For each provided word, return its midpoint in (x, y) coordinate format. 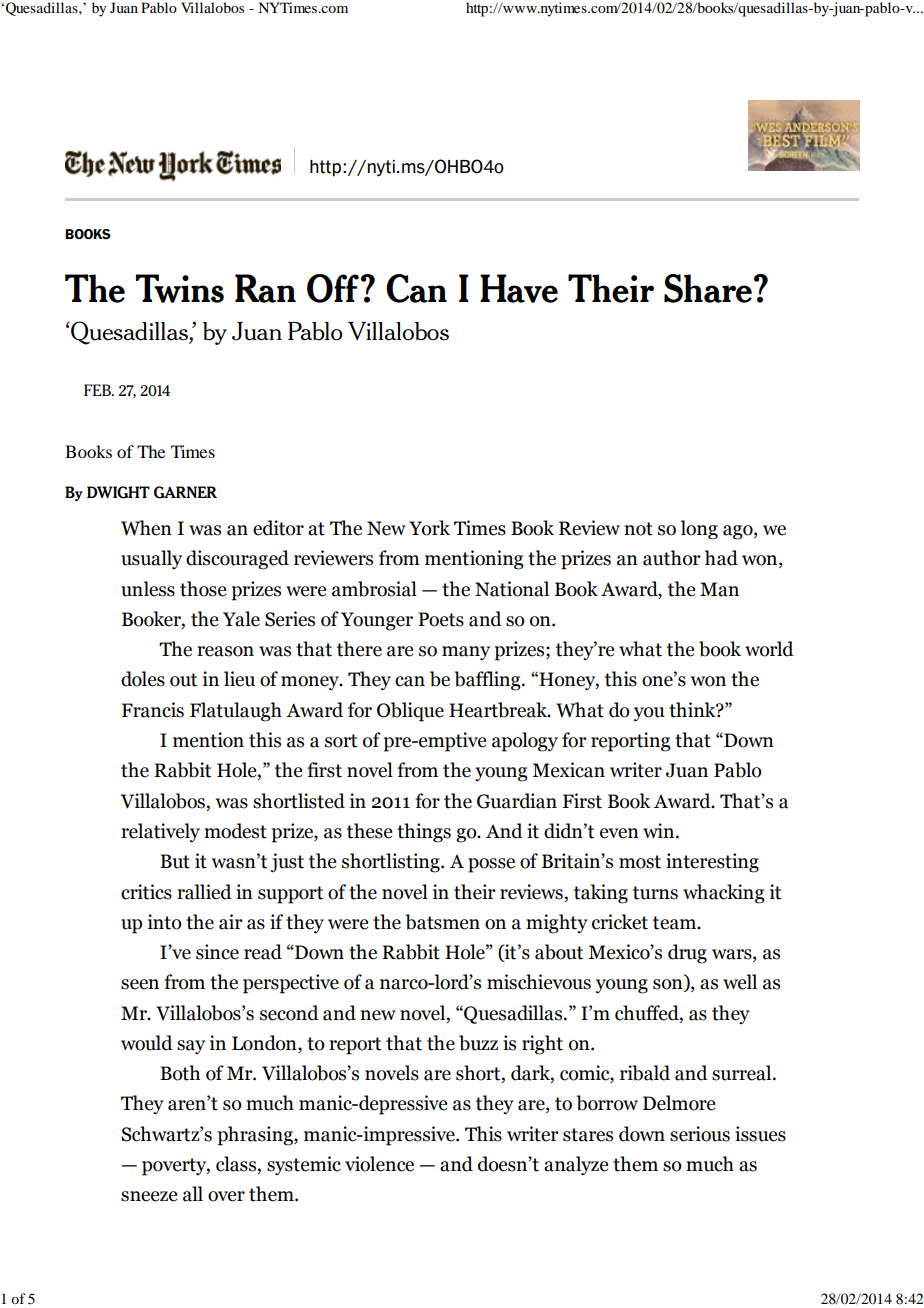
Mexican (568, 770)
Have (519, 288)
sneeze (149, 1196)
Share (708, 288)
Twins (180, 288)
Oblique (410, 712)
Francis (153, 710)
